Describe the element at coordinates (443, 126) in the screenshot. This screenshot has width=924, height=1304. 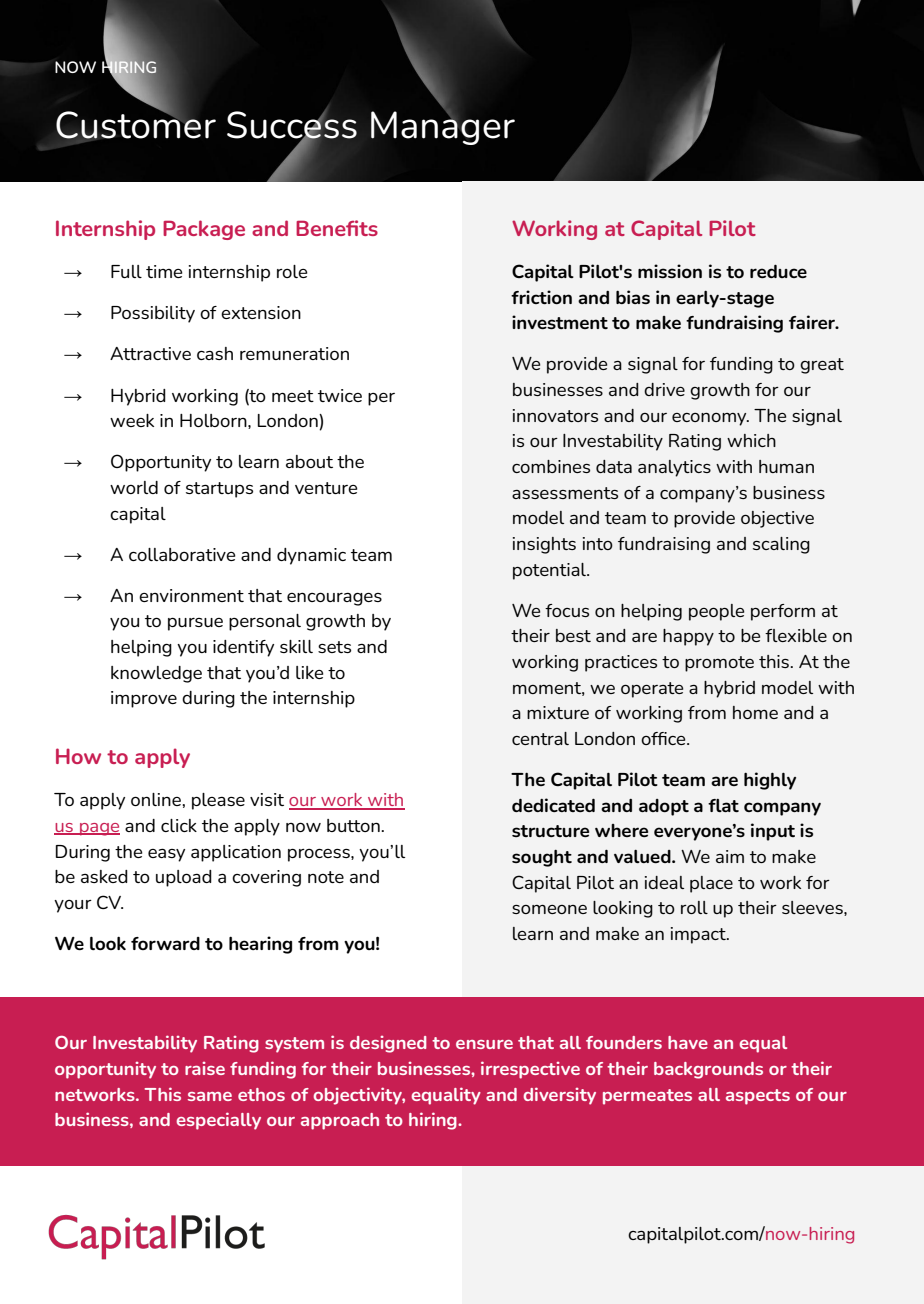
I see `Manager` at that location.
